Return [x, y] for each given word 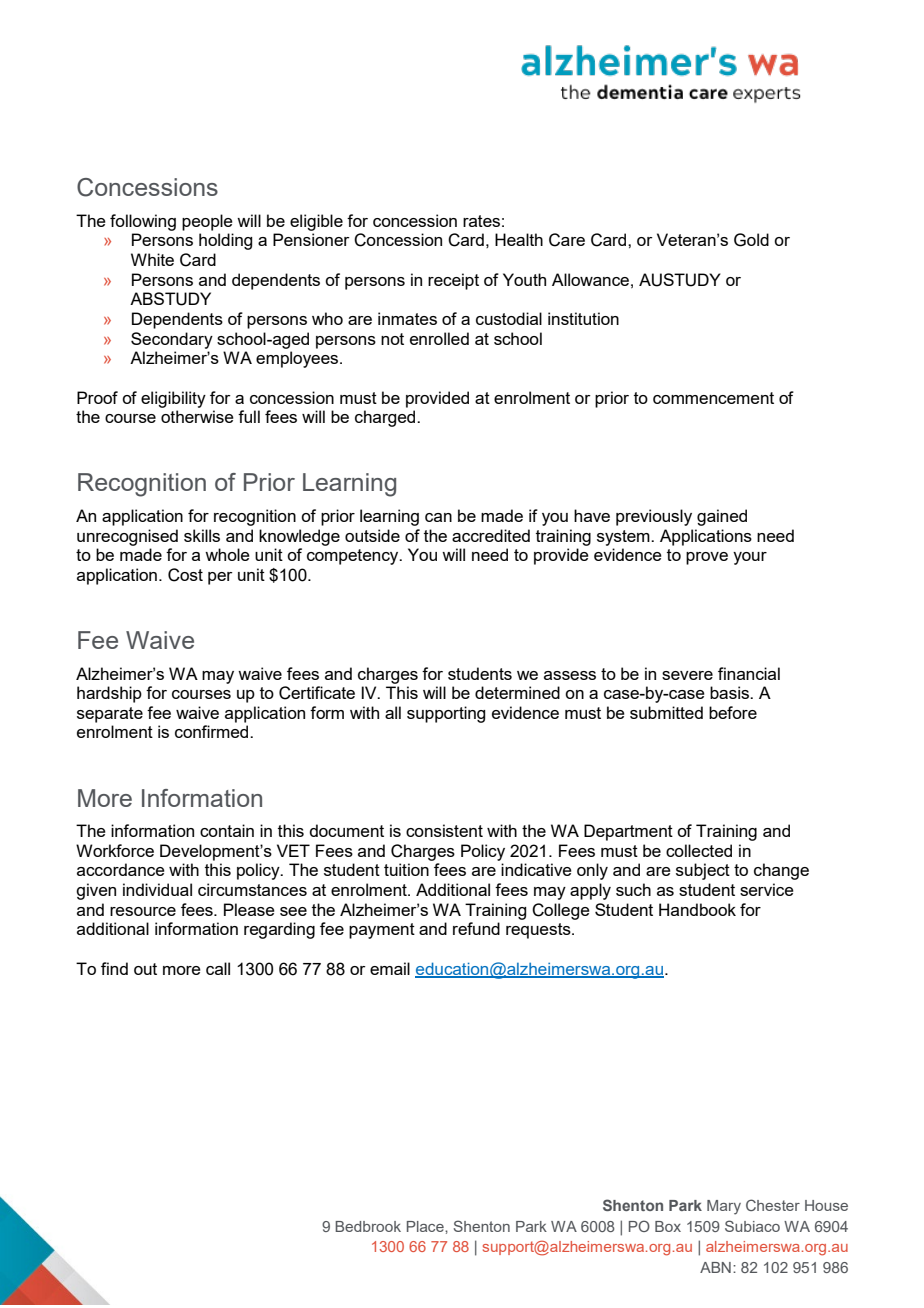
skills [202, 535]
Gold [751, 240]
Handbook [697, 909]
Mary [724, 1207]
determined [517, 692]
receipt [453, 281]
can [438, 517]
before [733, 712]
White [152, 259]
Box [668, 1226]
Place [426, 1226]
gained [722, 517]
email [390, 968]
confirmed [213, 731]
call [218, 968]
